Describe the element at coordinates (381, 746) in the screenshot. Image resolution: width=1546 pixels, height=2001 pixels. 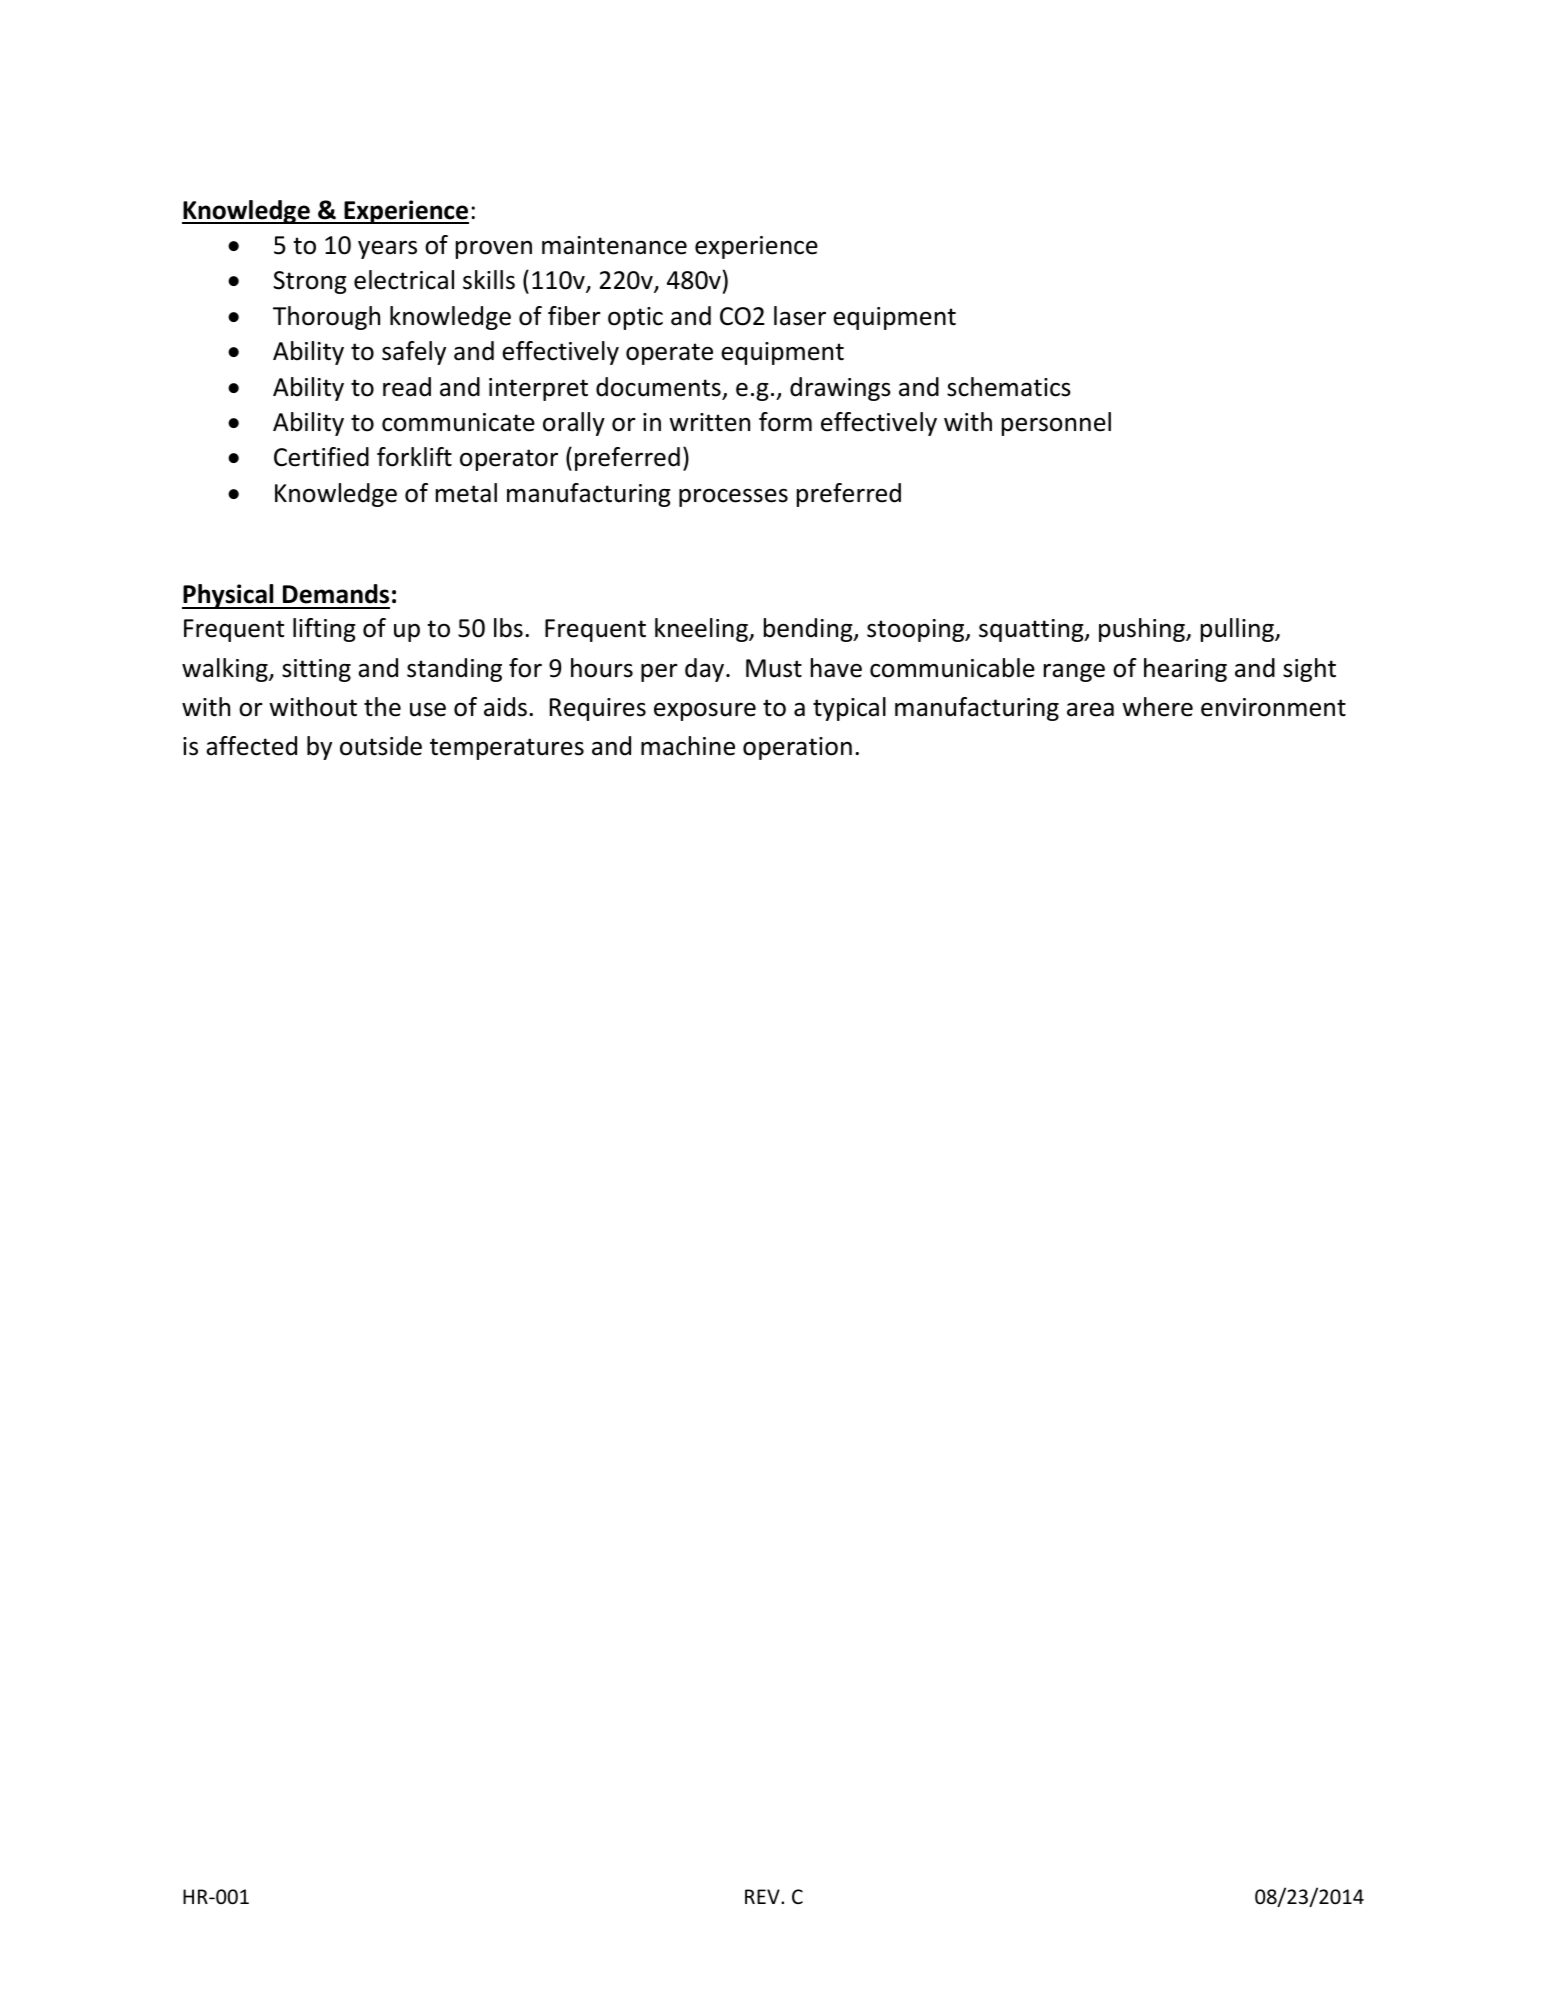
I see `outside` at that location.
